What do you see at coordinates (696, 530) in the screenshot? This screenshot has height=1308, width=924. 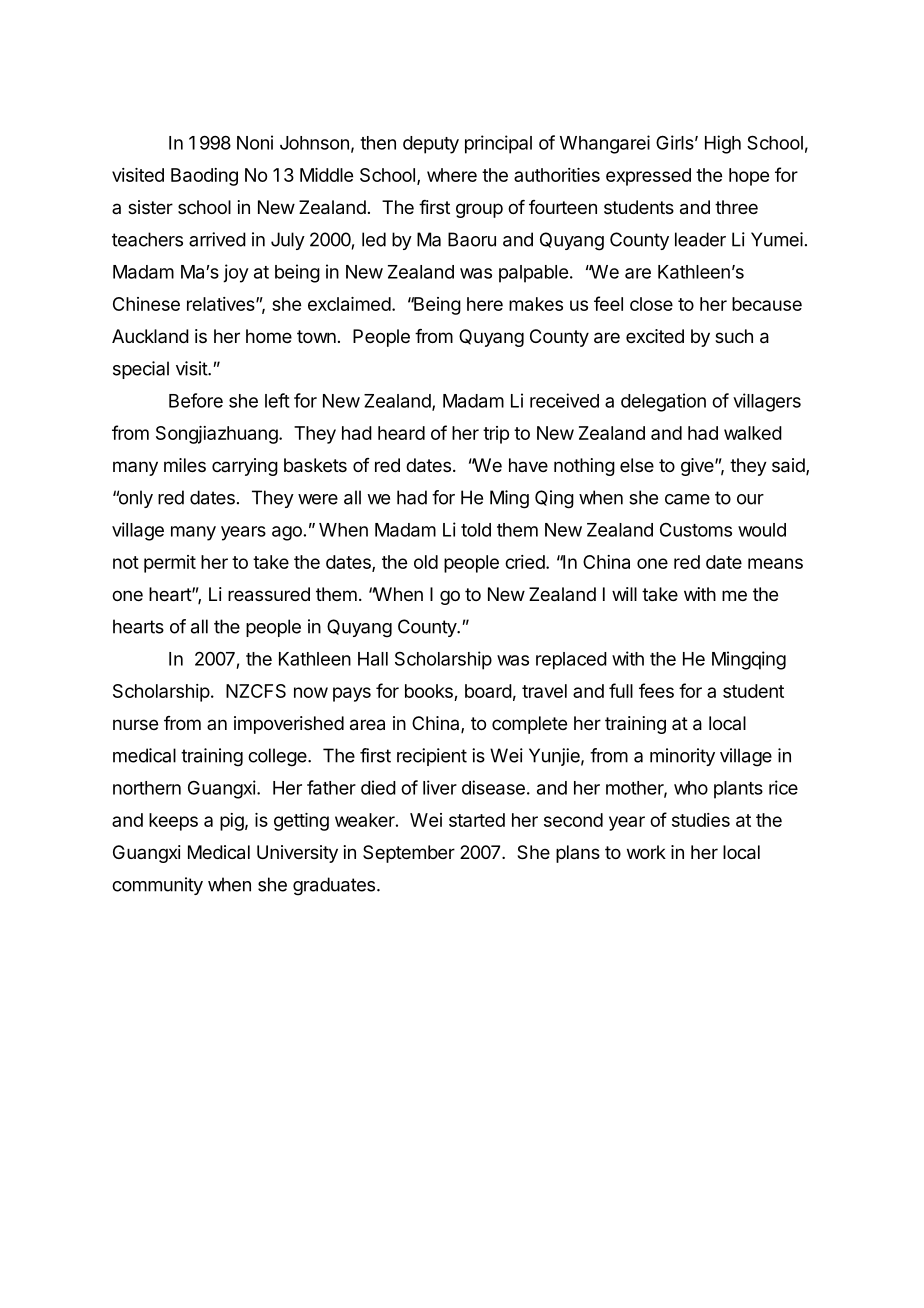 I see `Customs` at bounding box center [696, 530].
